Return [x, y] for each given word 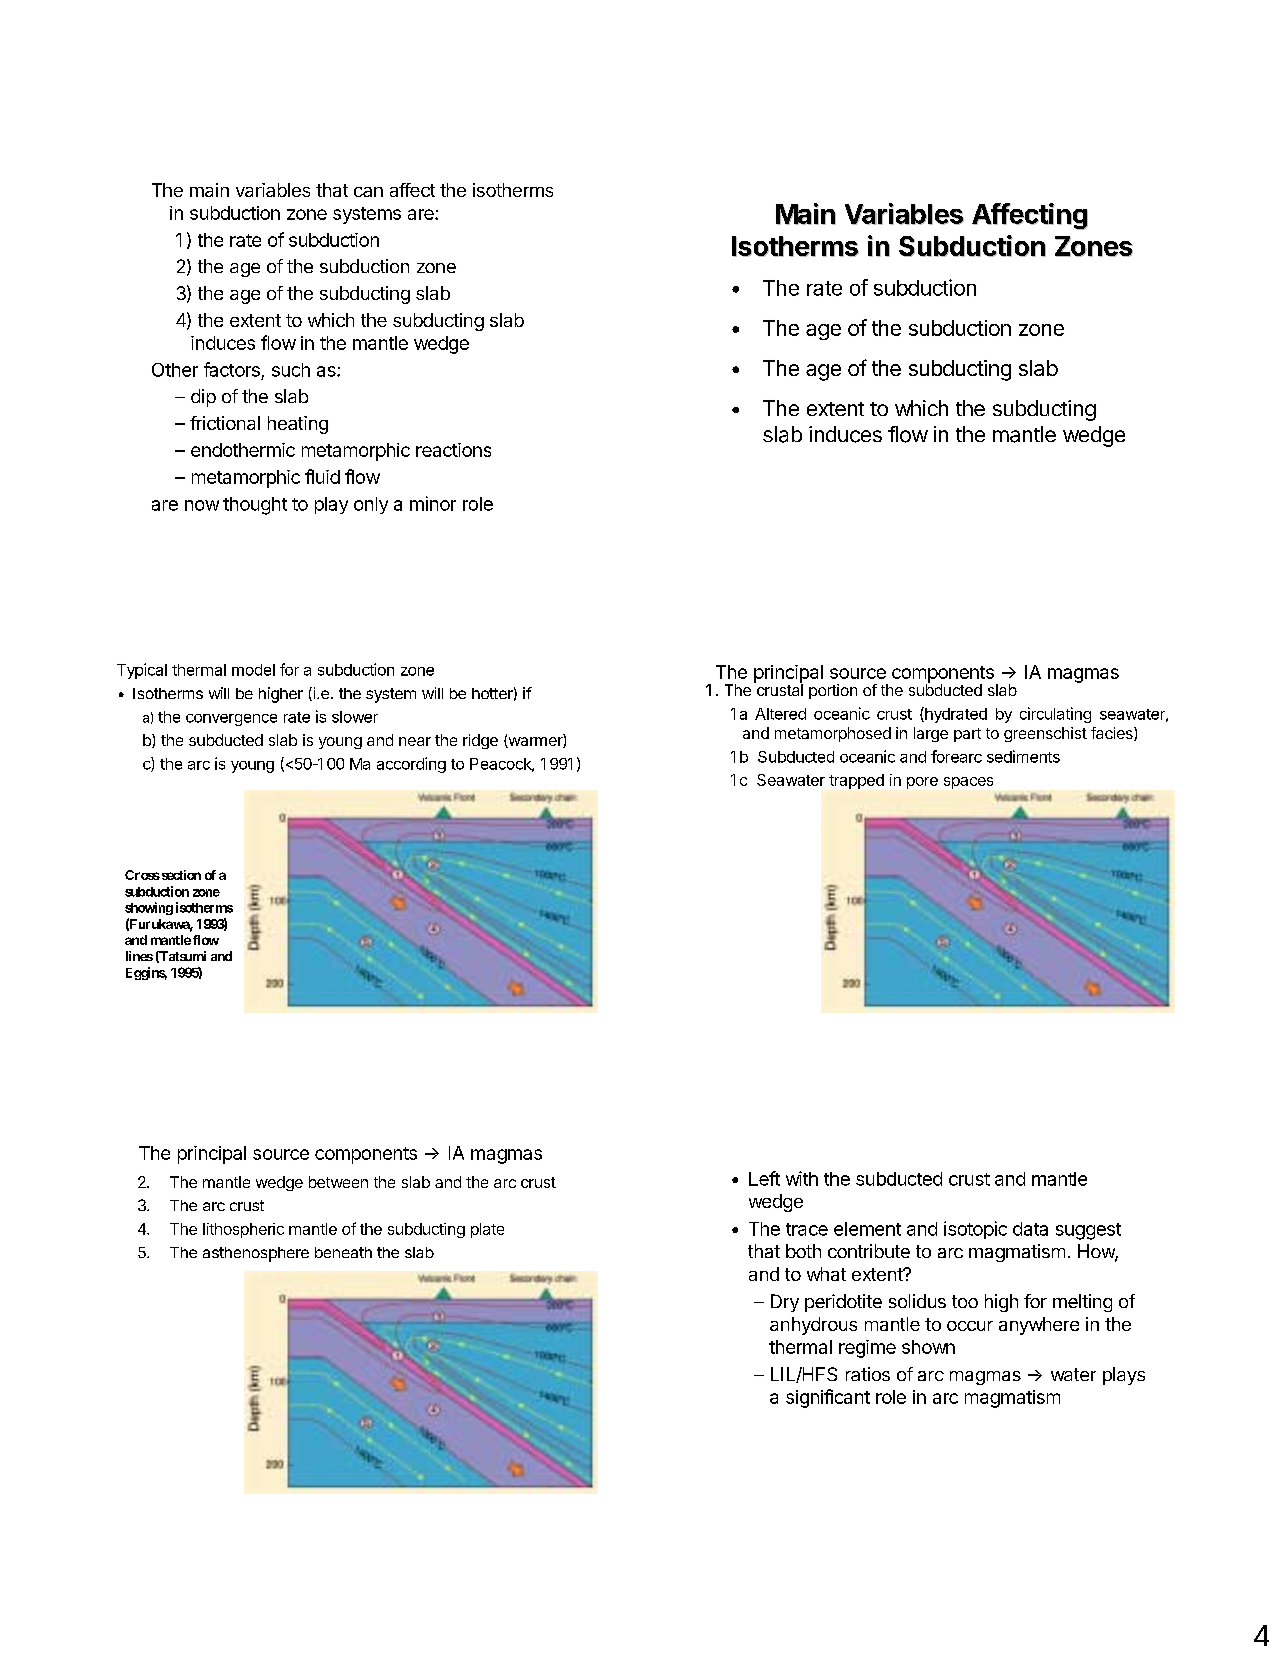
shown [928, 1347]
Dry [785, 1303]
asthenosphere [256, 1254]
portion [833, 691]
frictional [225, 423]
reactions [453, 450]
